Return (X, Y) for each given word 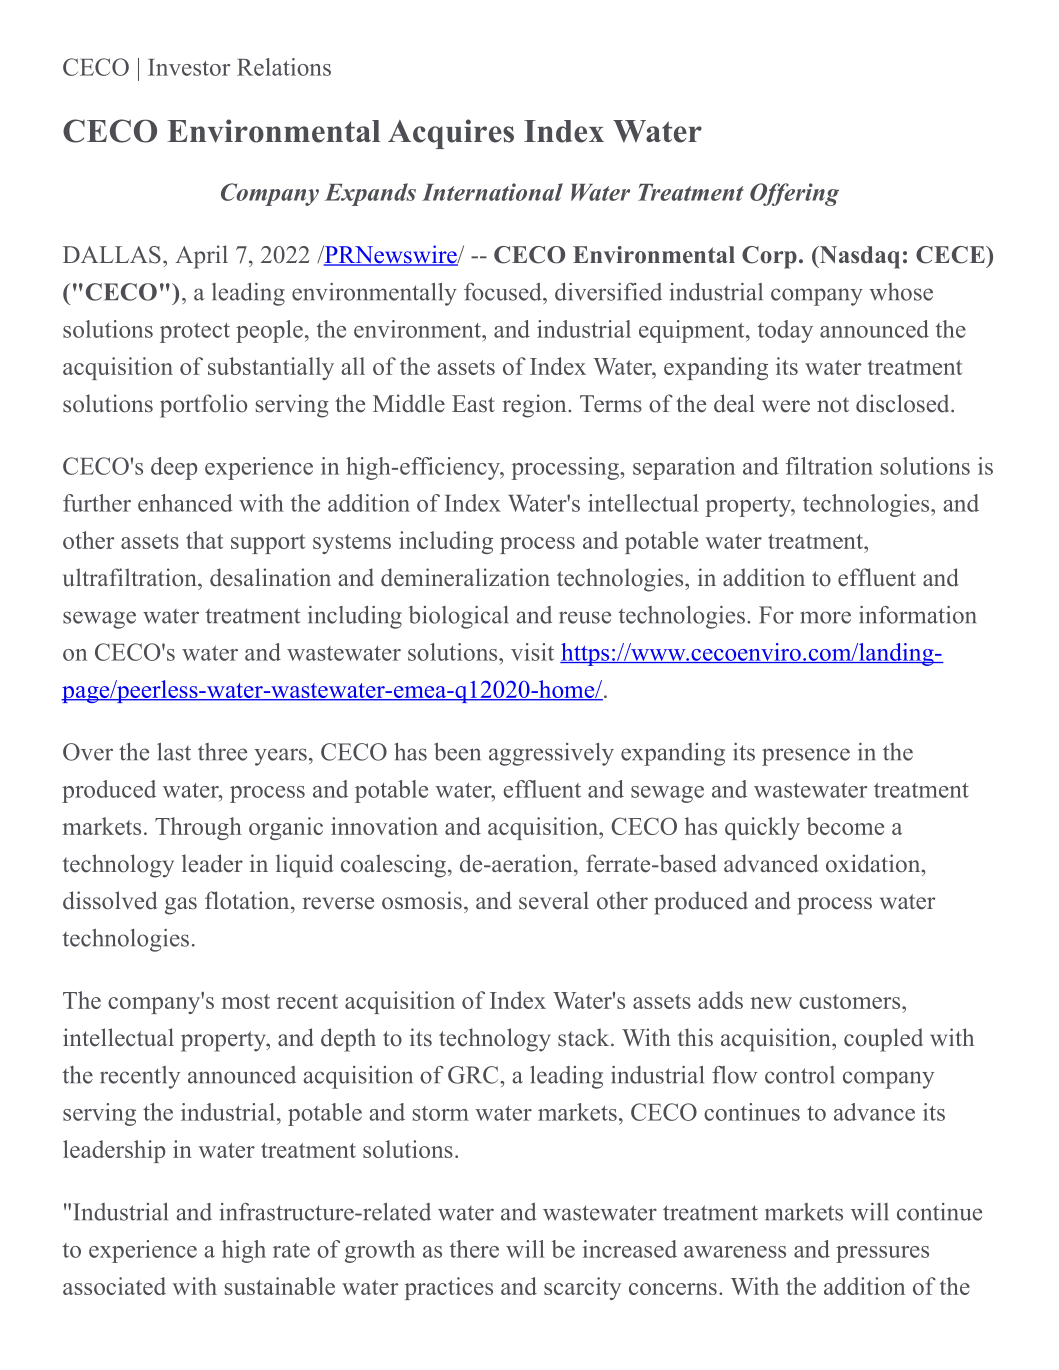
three (222, 752)
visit (532, 652)
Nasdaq (858, 257)
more (825, 617)
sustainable (280, 1286)
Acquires (451, 134)
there (474, 1249)
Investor (189, 67)
